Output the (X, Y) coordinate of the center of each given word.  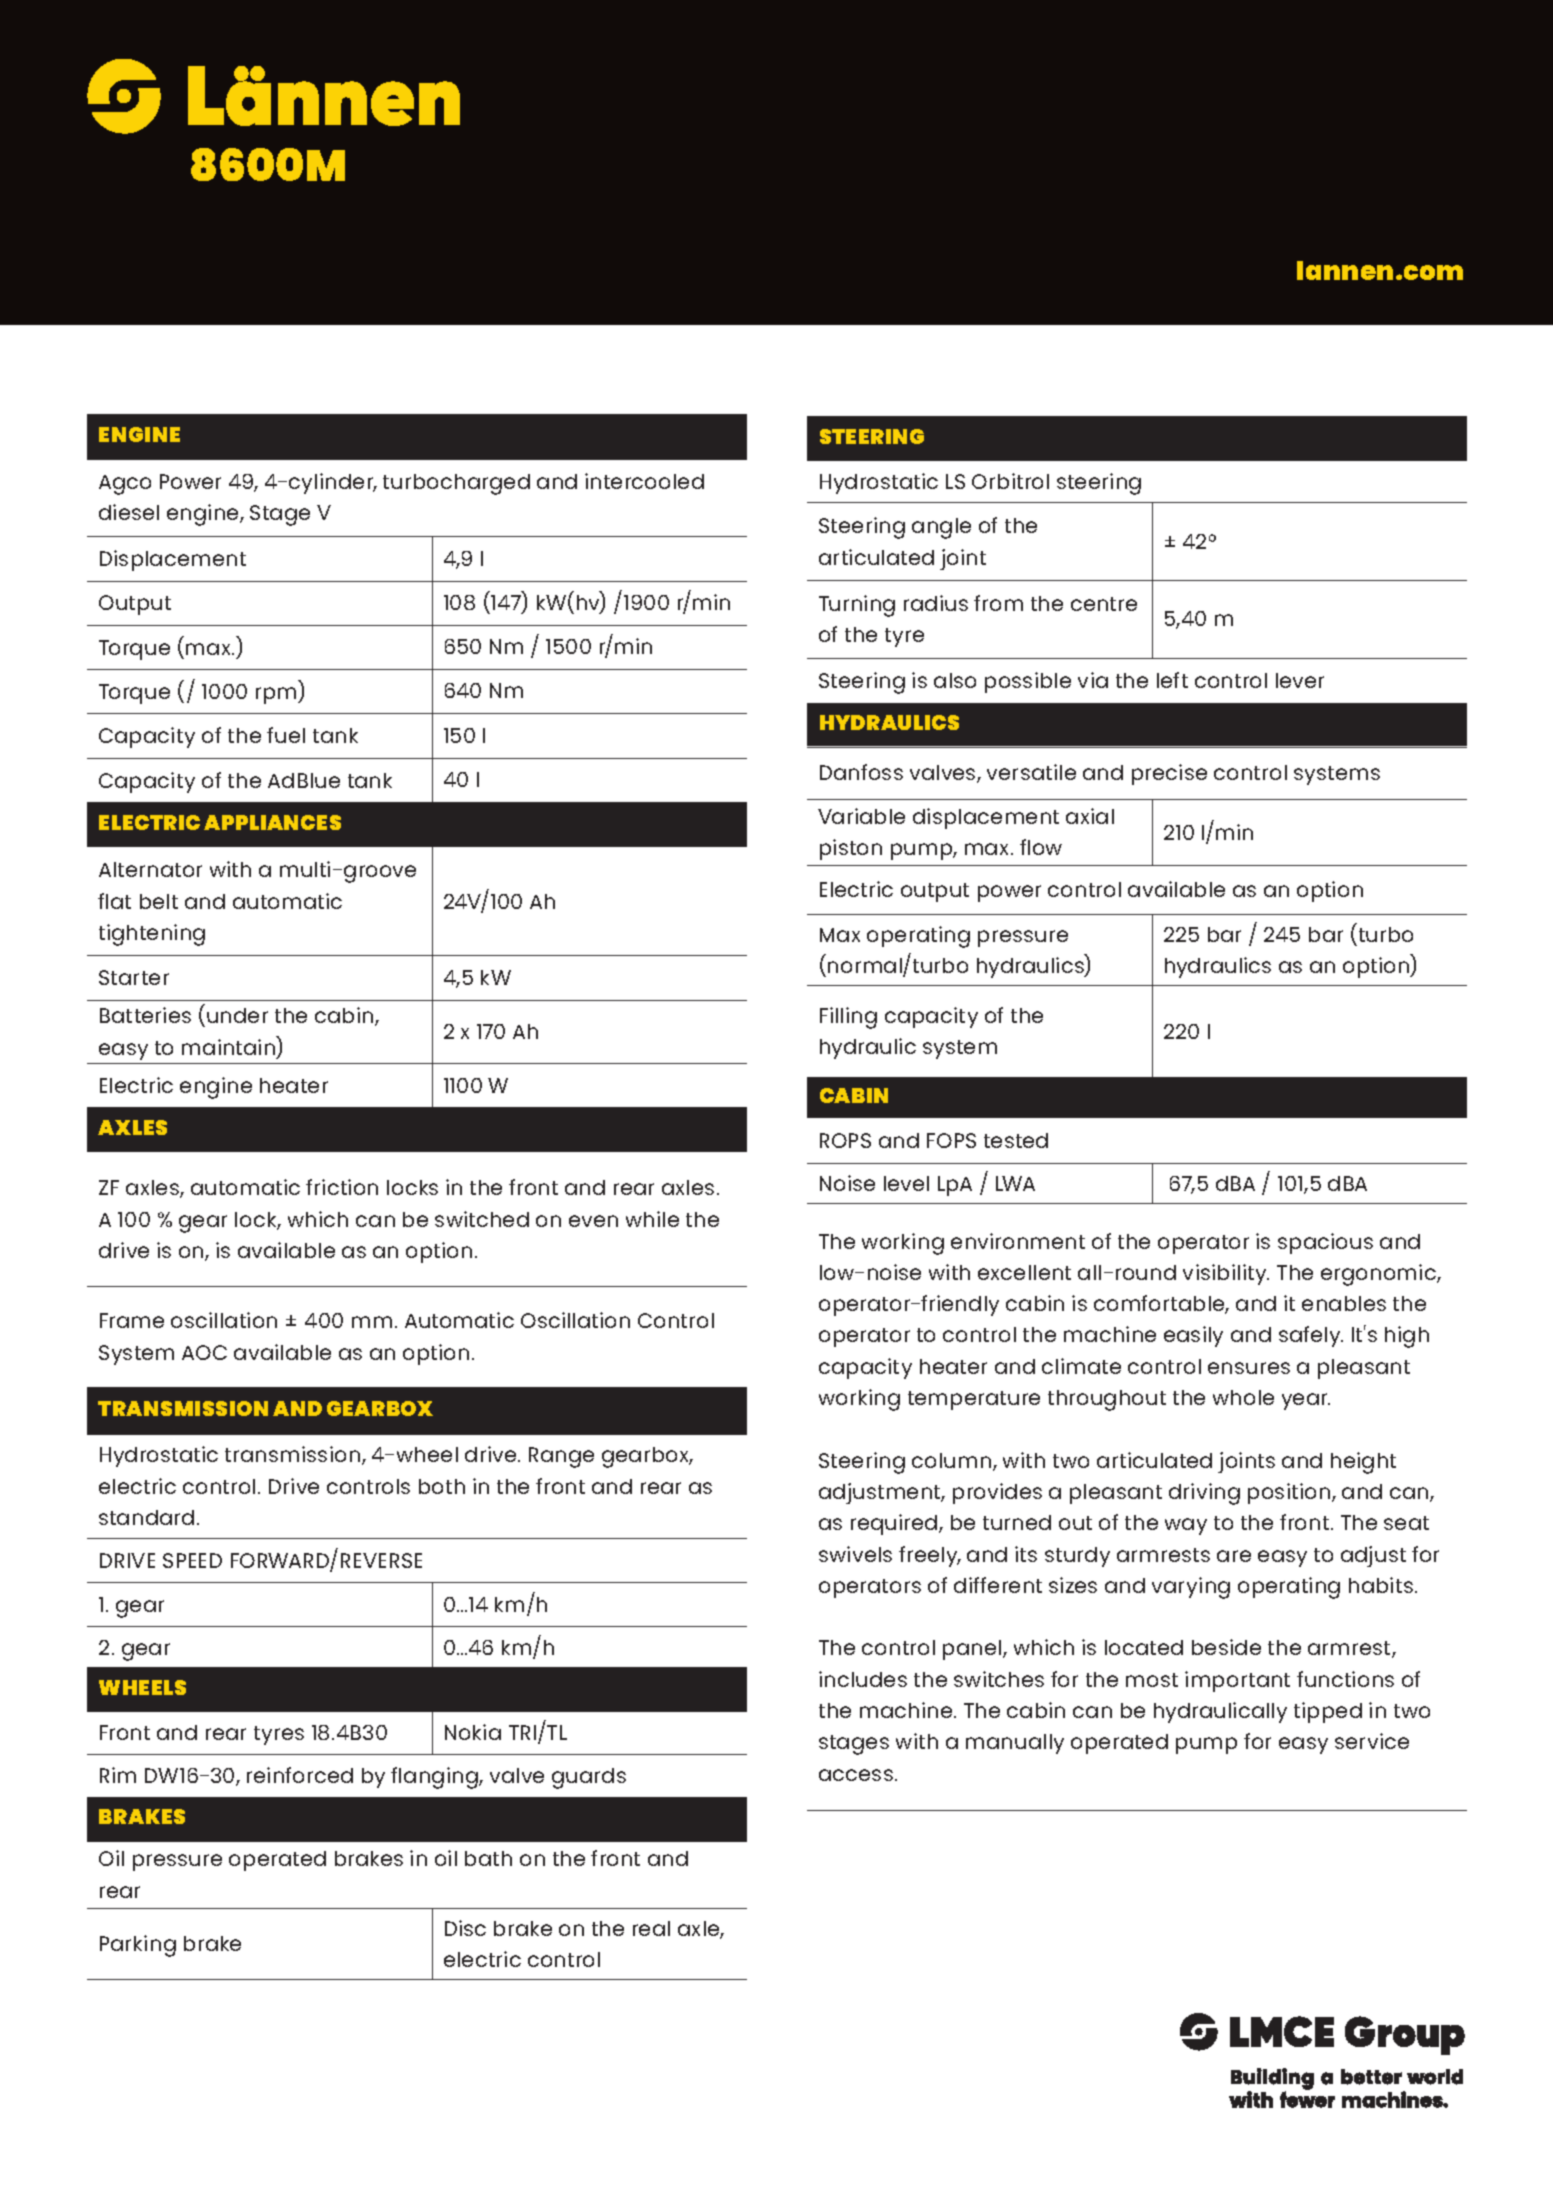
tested (1016, 1140)
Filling (848, 1018)
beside (1226, 1647)
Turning (857, 606)
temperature (974, 1400)
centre (1104, 604)
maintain (228, 1047)
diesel (129, 512)
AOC (204, 1352)
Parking (138, 1946)
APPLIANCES (272, 822)
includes (863, 1679)
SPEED (192, 1560)
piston (851, 849)
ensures (1249, 1368)
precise (1169, 774)
